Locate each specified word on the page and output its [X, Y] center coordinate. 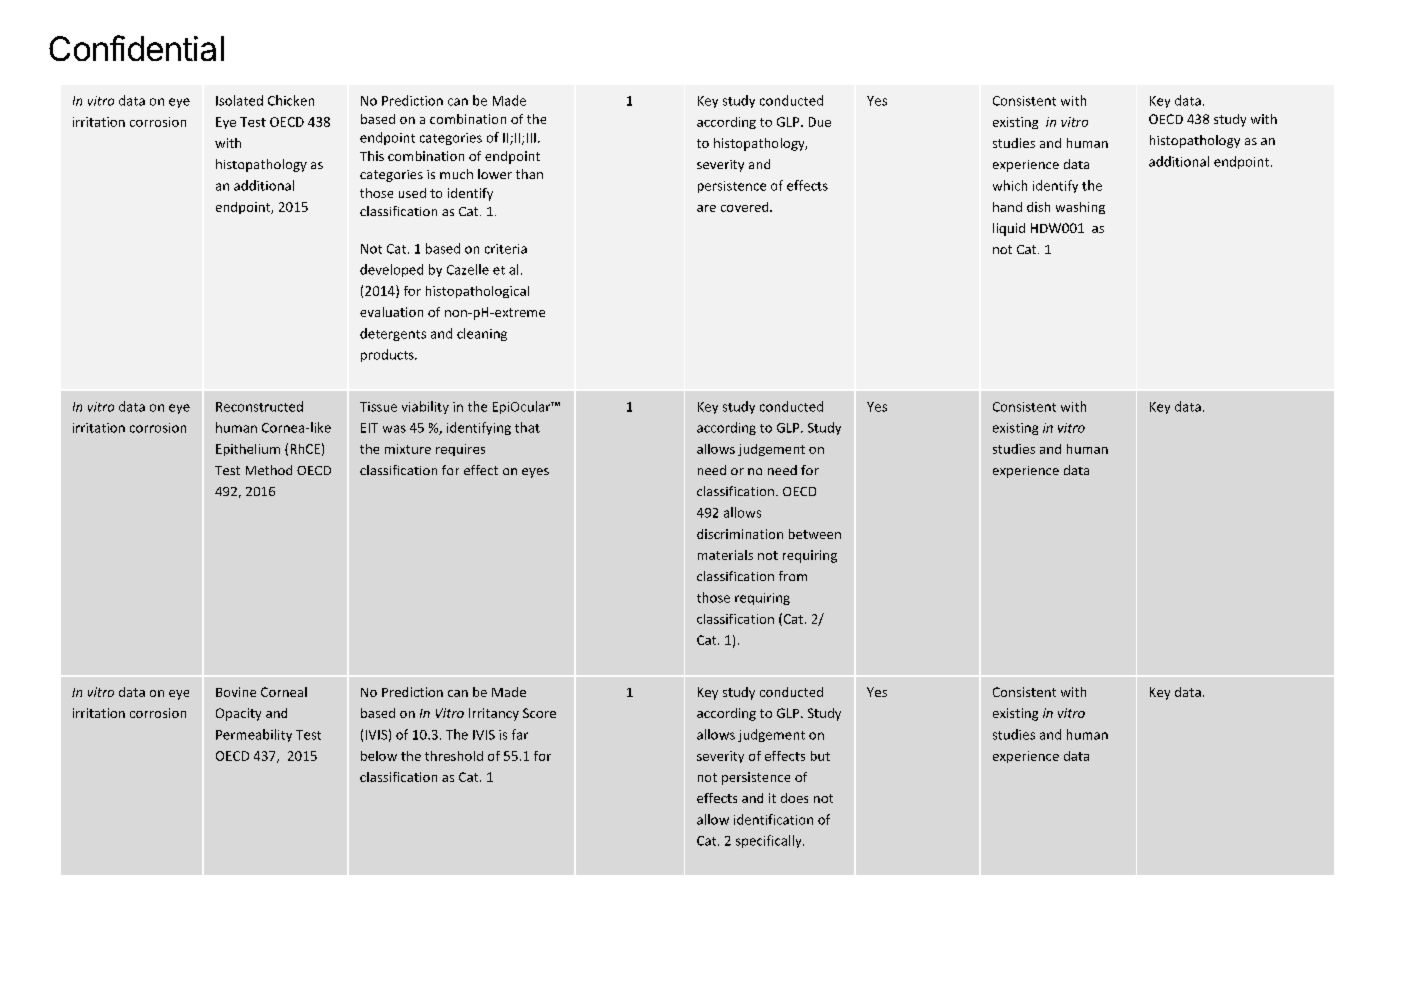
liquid [1009, 229]
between [815, 534]
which [1010, 185]
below [379, 756]
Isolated [239, 100]
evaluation [391, 312]
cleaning [482, 334]
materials [725, 555]
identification [773, 819]
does [794, 798]
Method [269, 470]
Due [820, 122]
